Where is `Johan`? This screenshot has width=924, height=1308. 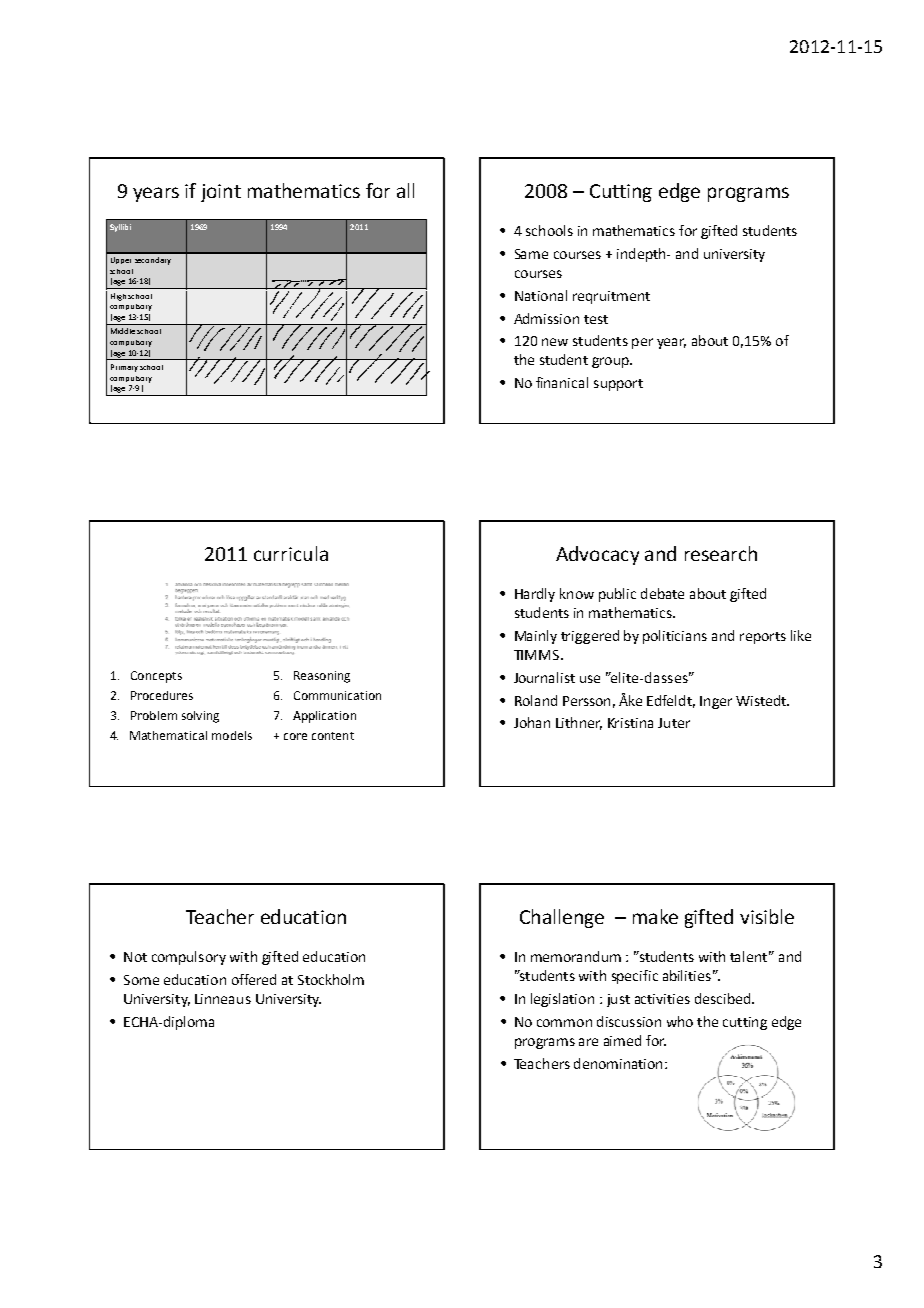 Johan is located at coordinates (532, 722).
